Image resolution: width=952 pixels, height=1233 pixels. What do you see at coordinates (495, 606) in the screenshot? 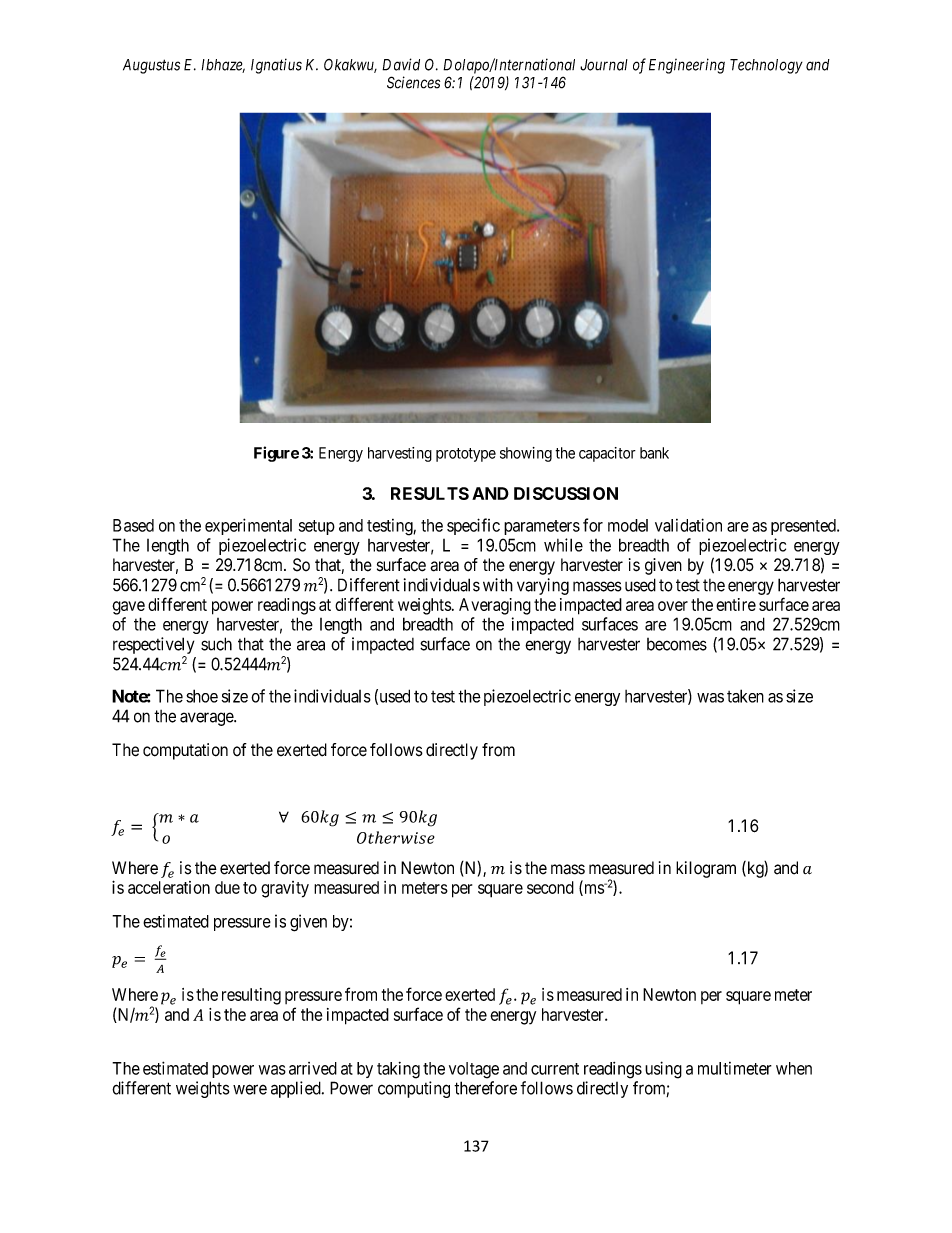
I see `Averaging` at bounding box center [495, 606].
